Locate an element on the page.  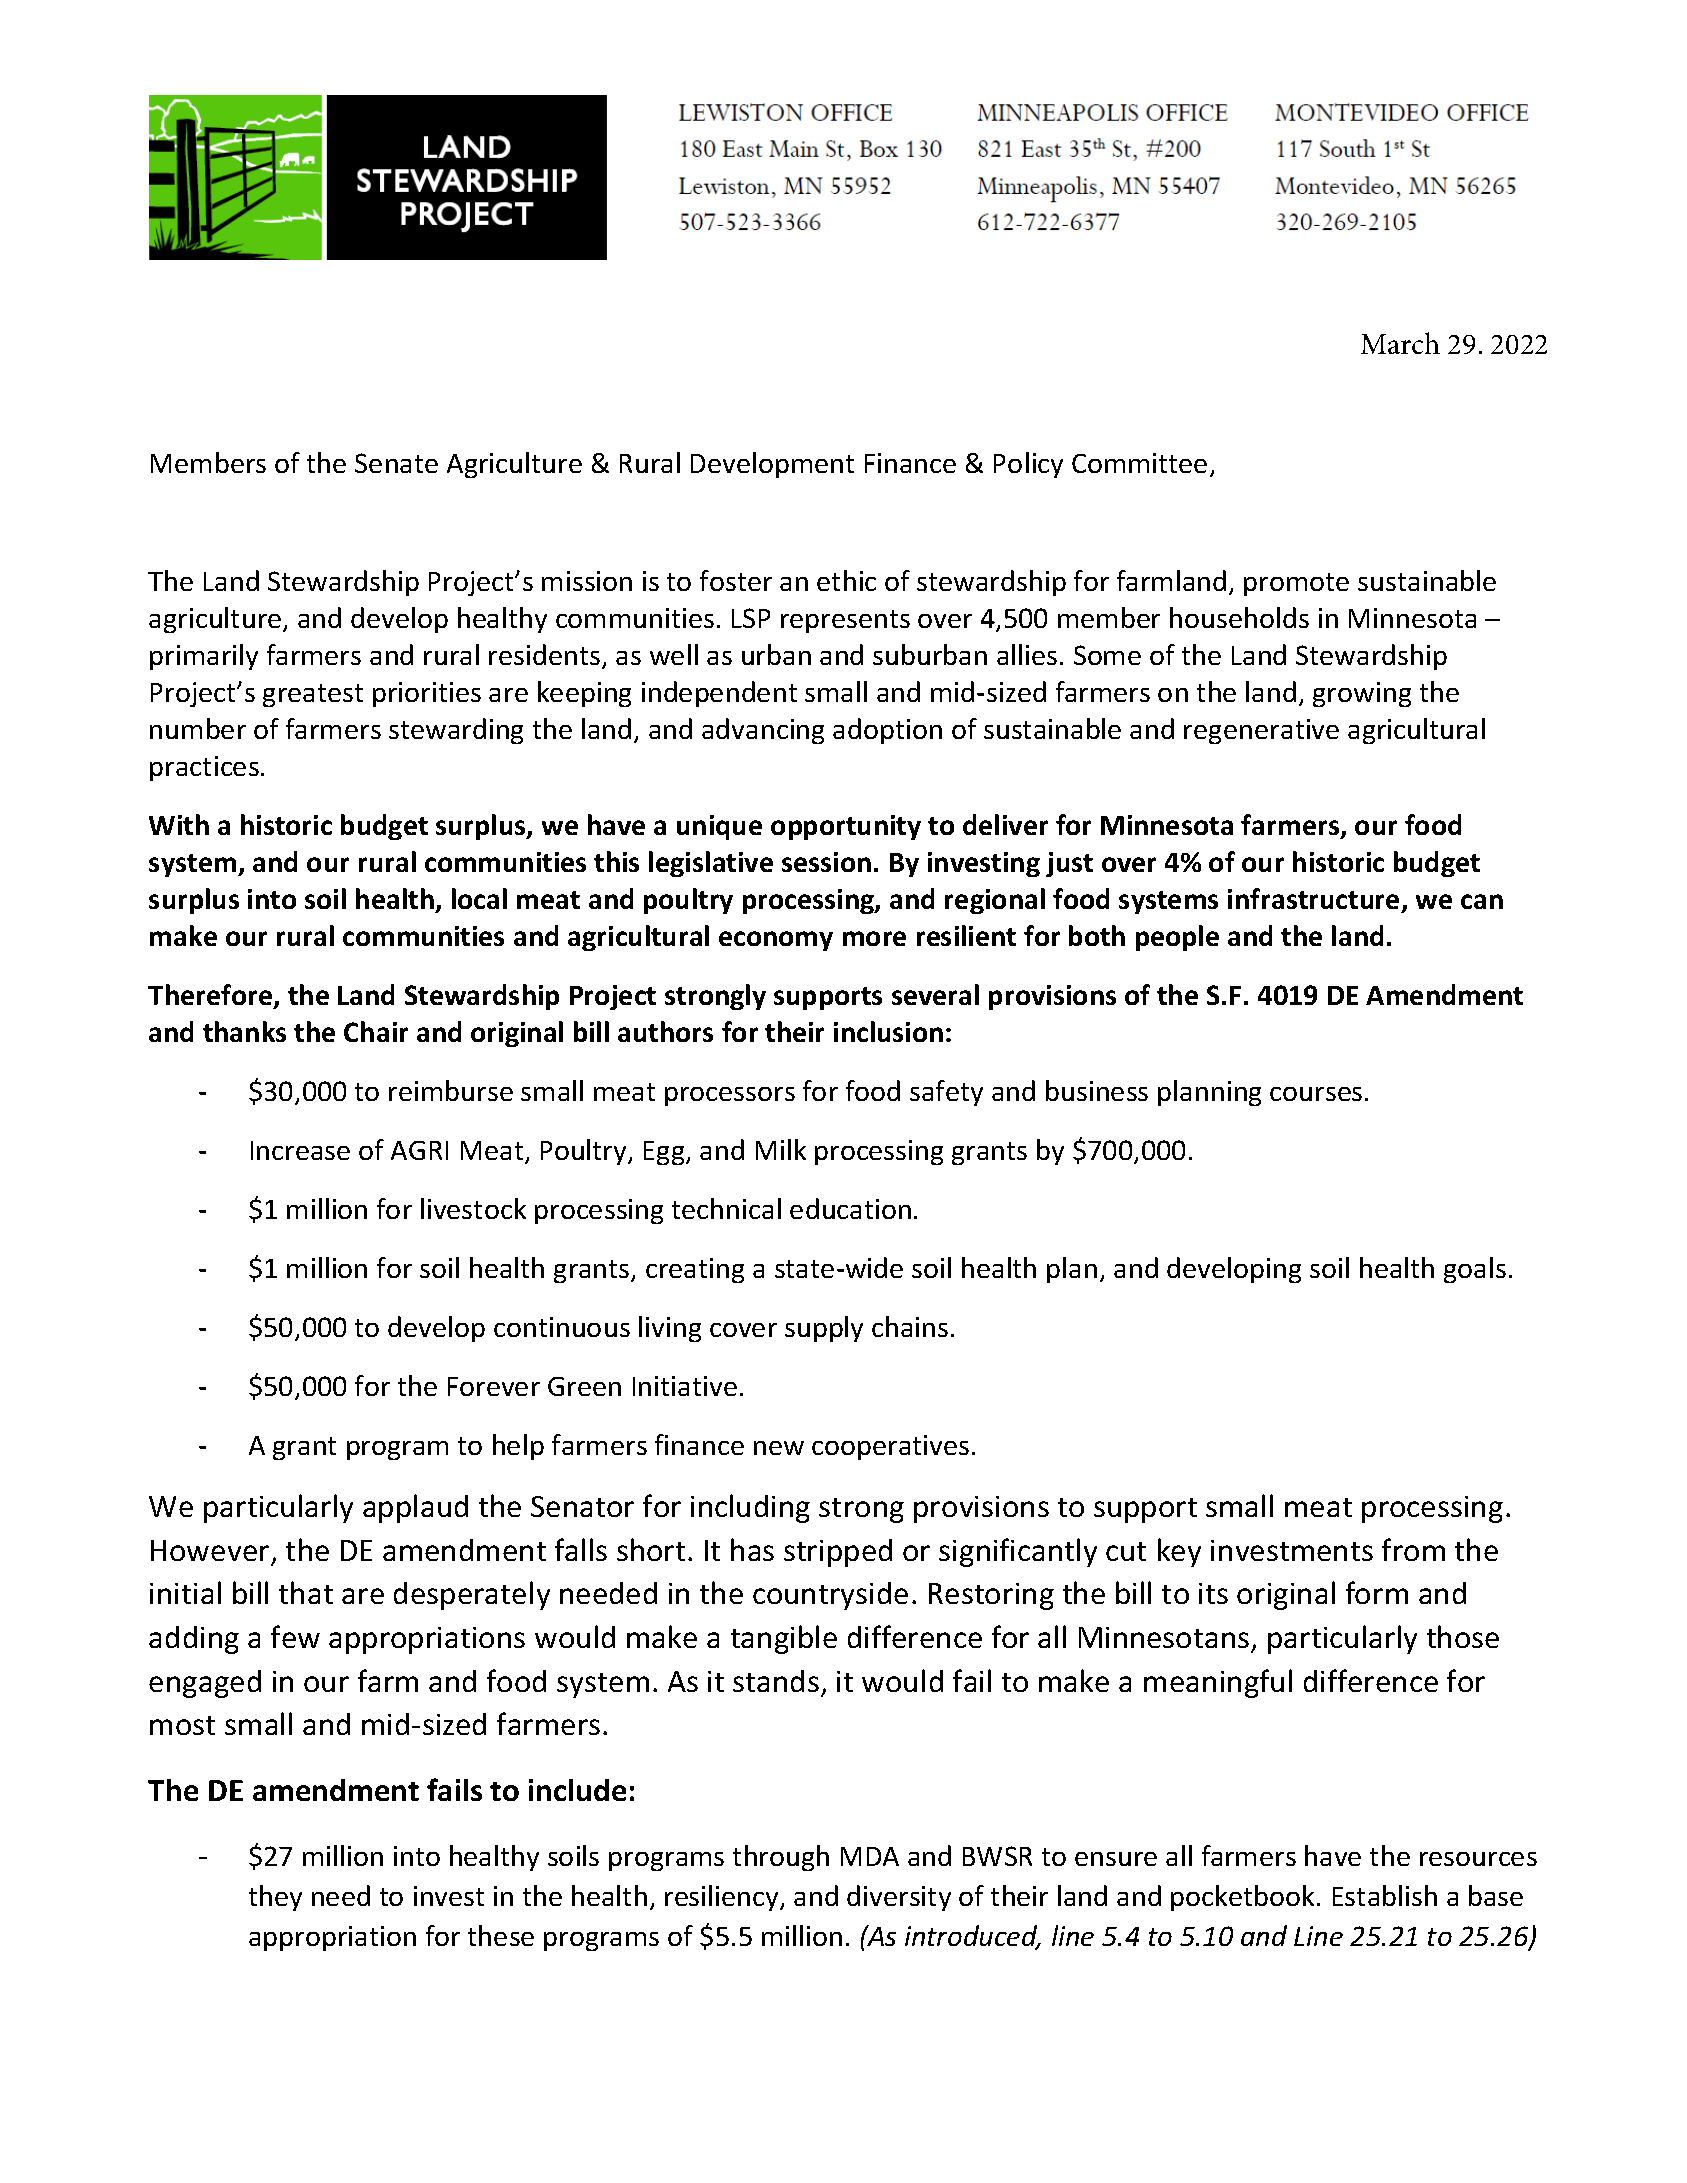
they is located at coordinates (275, 1898).
